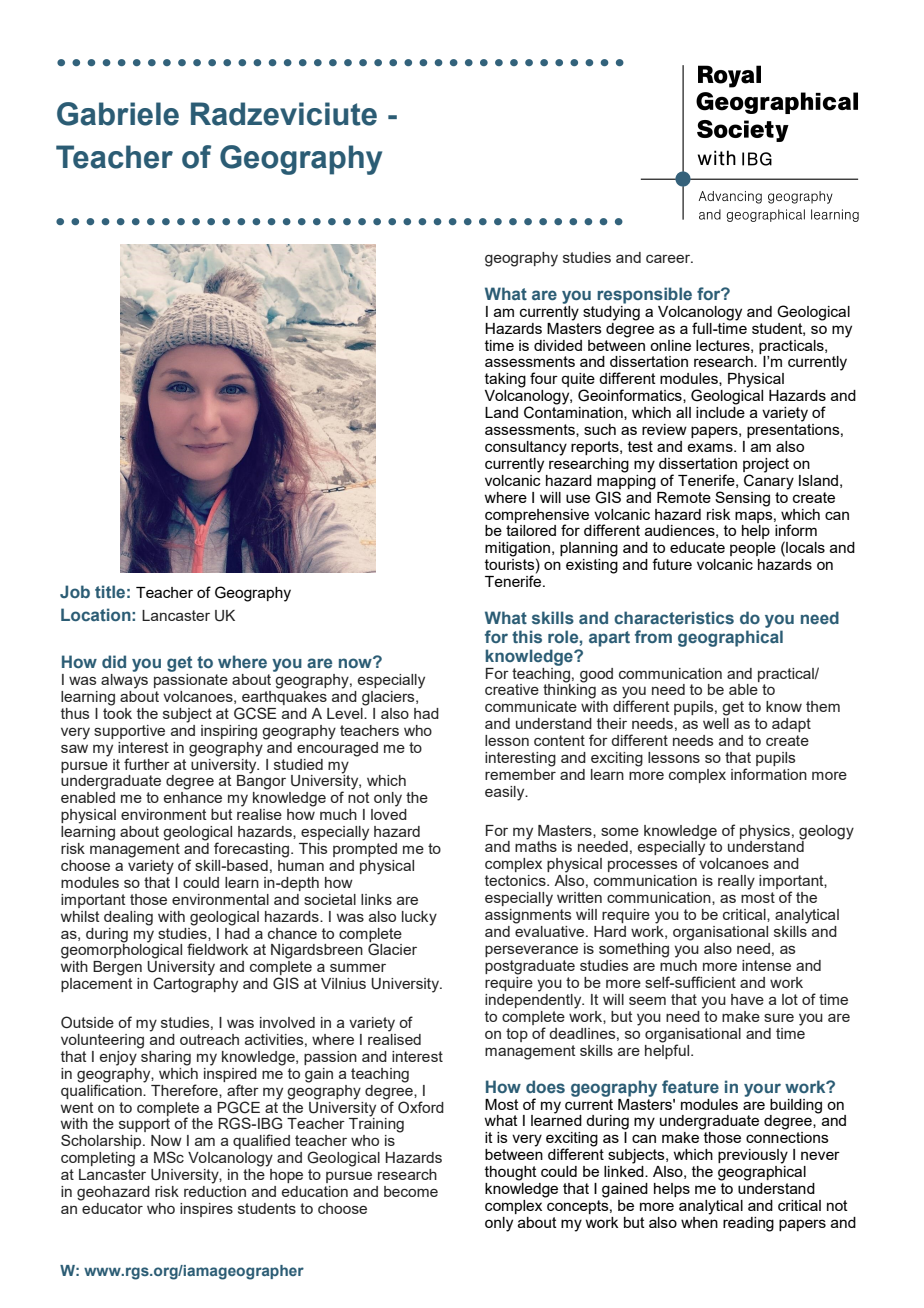 The image size is (924, 1308). I want to click on Job, so click(75, 591).
